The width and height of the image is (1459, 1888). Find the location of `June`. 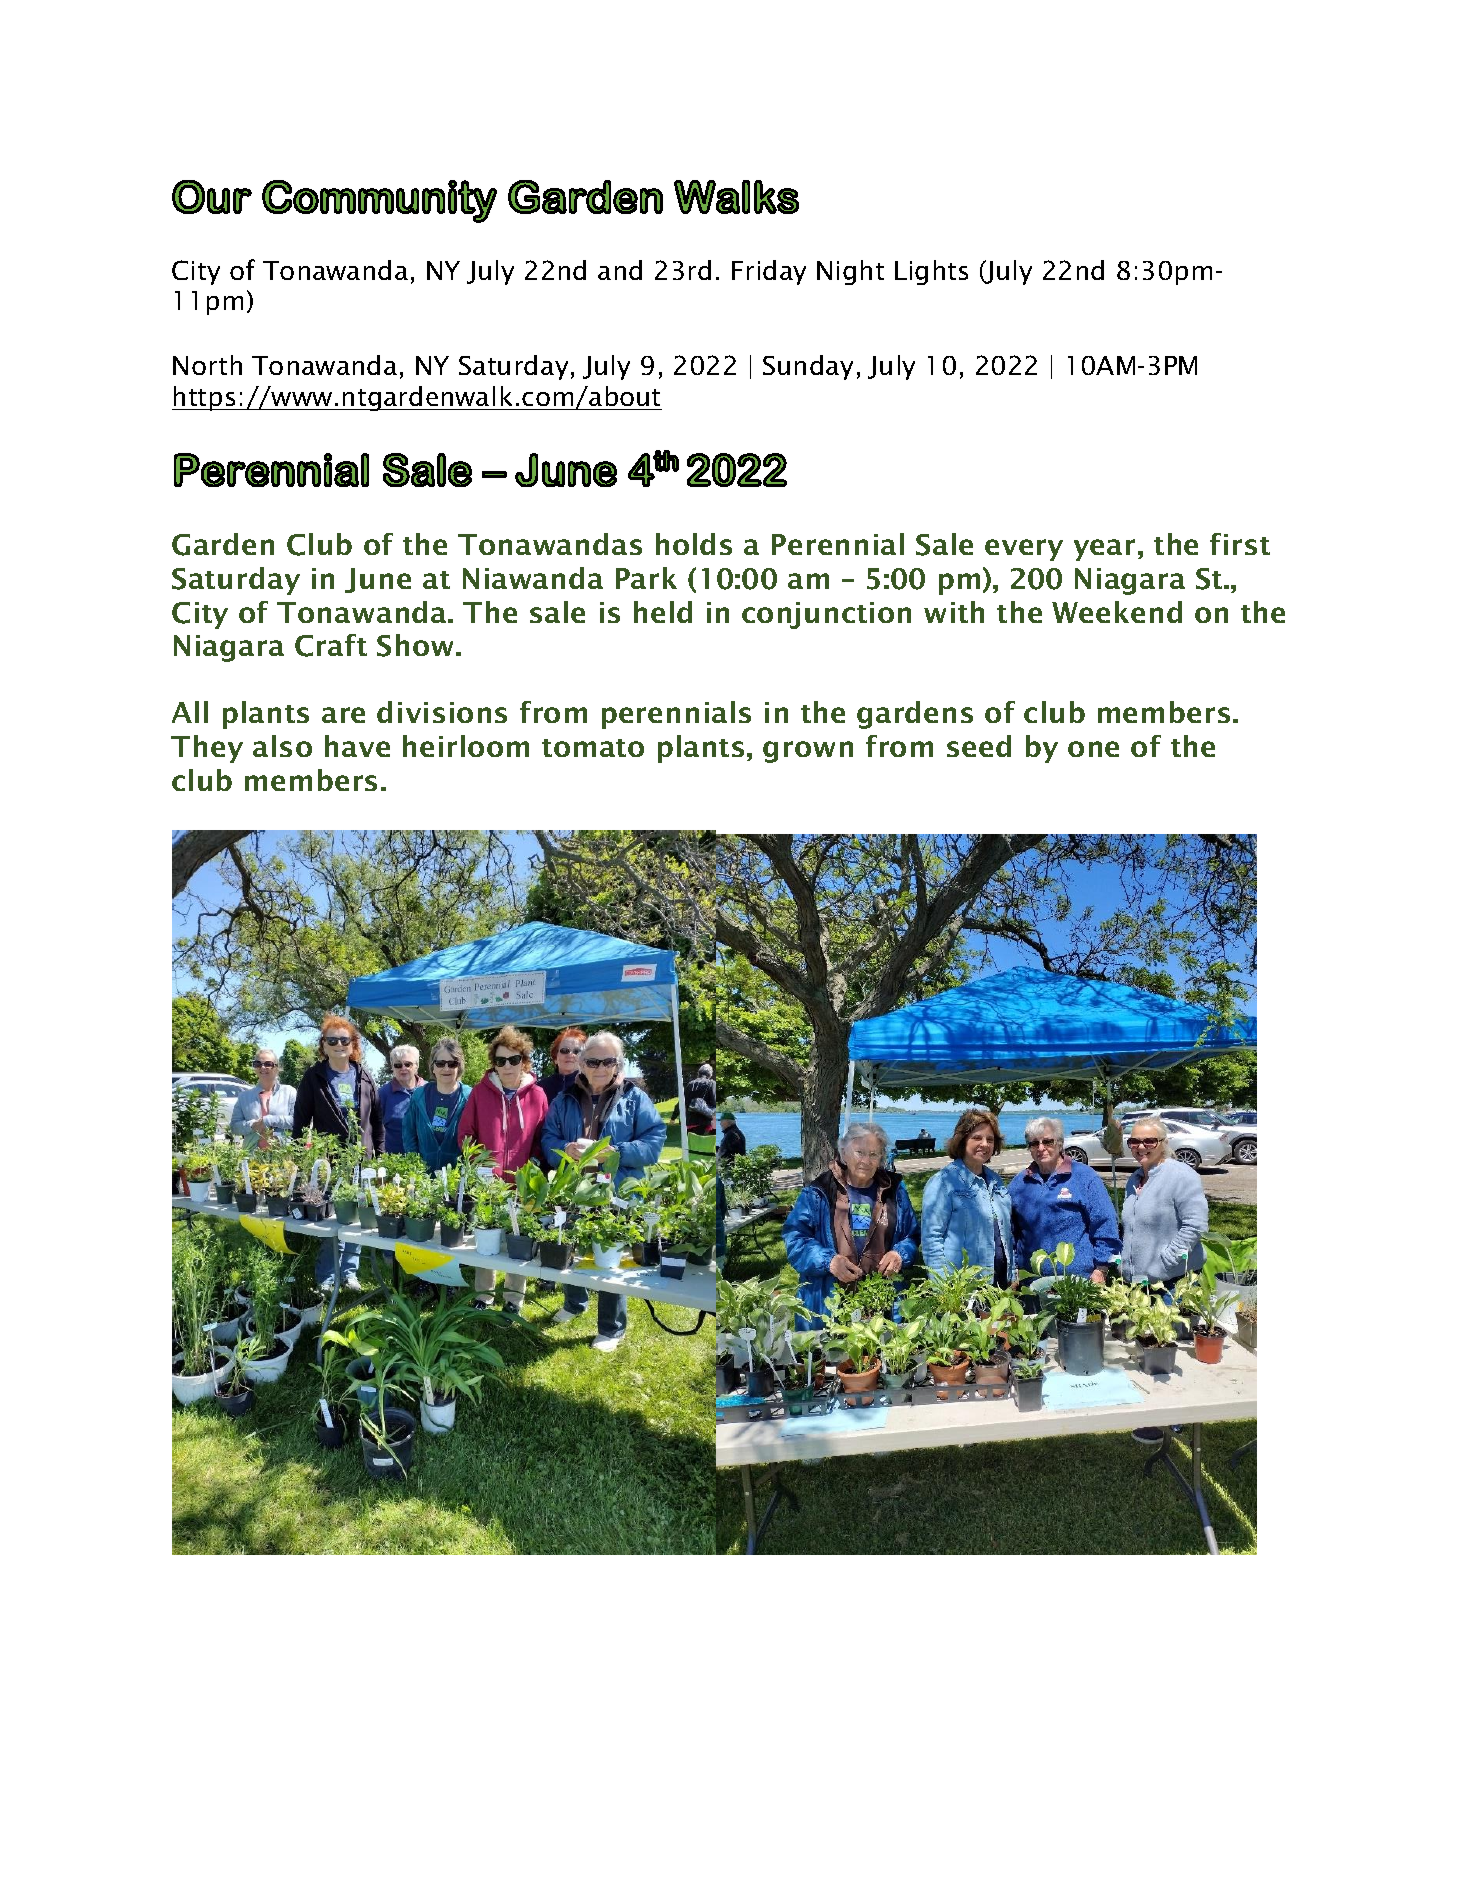

June is located at coordinates (378, 580).
